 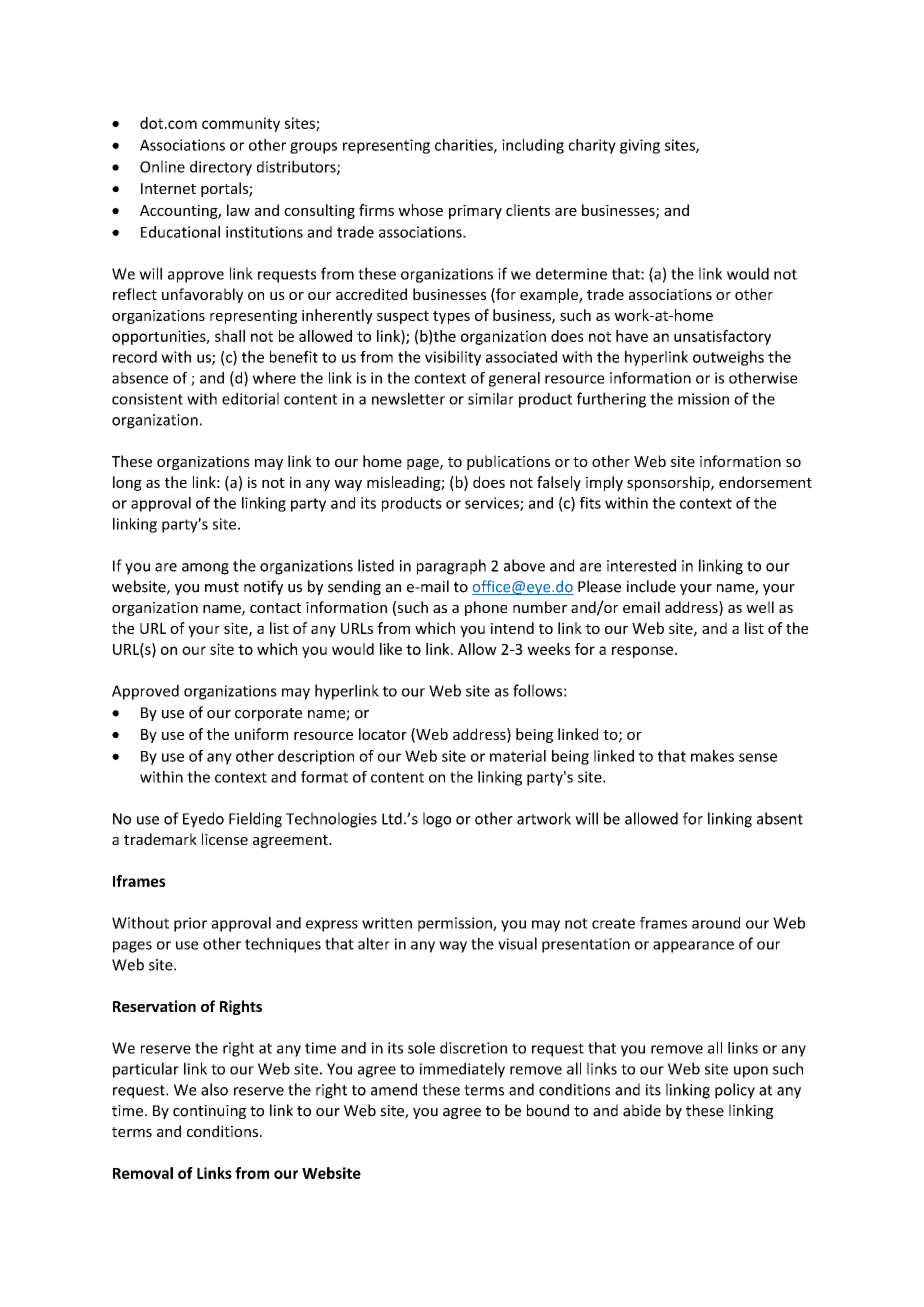 What do you see at coordinates (642, 1110) in the page?
I see `abide` at bounding box center [642, 1110].
